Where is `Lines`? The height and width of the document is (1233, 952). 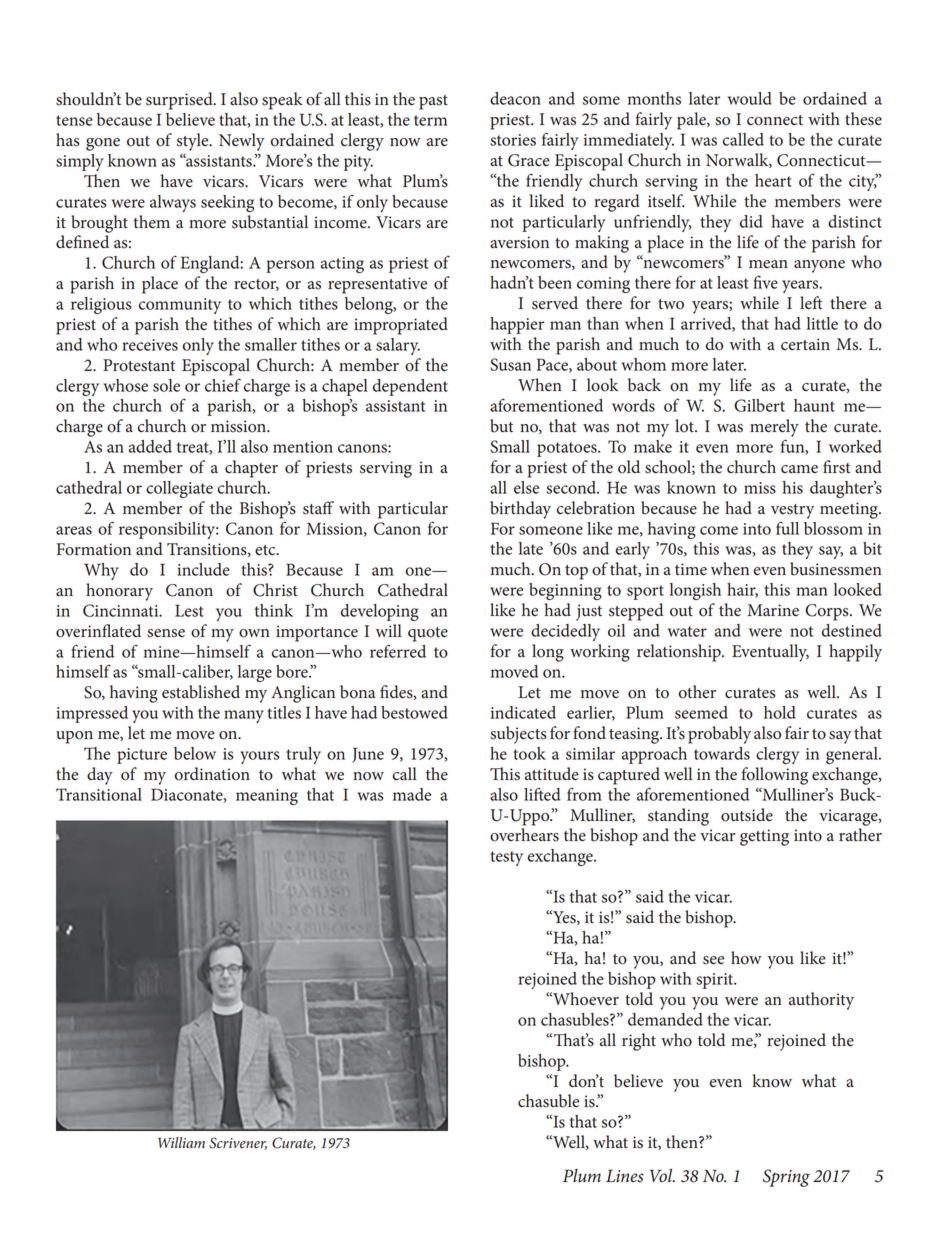
Lines is located at coordinates (625, 1176).
